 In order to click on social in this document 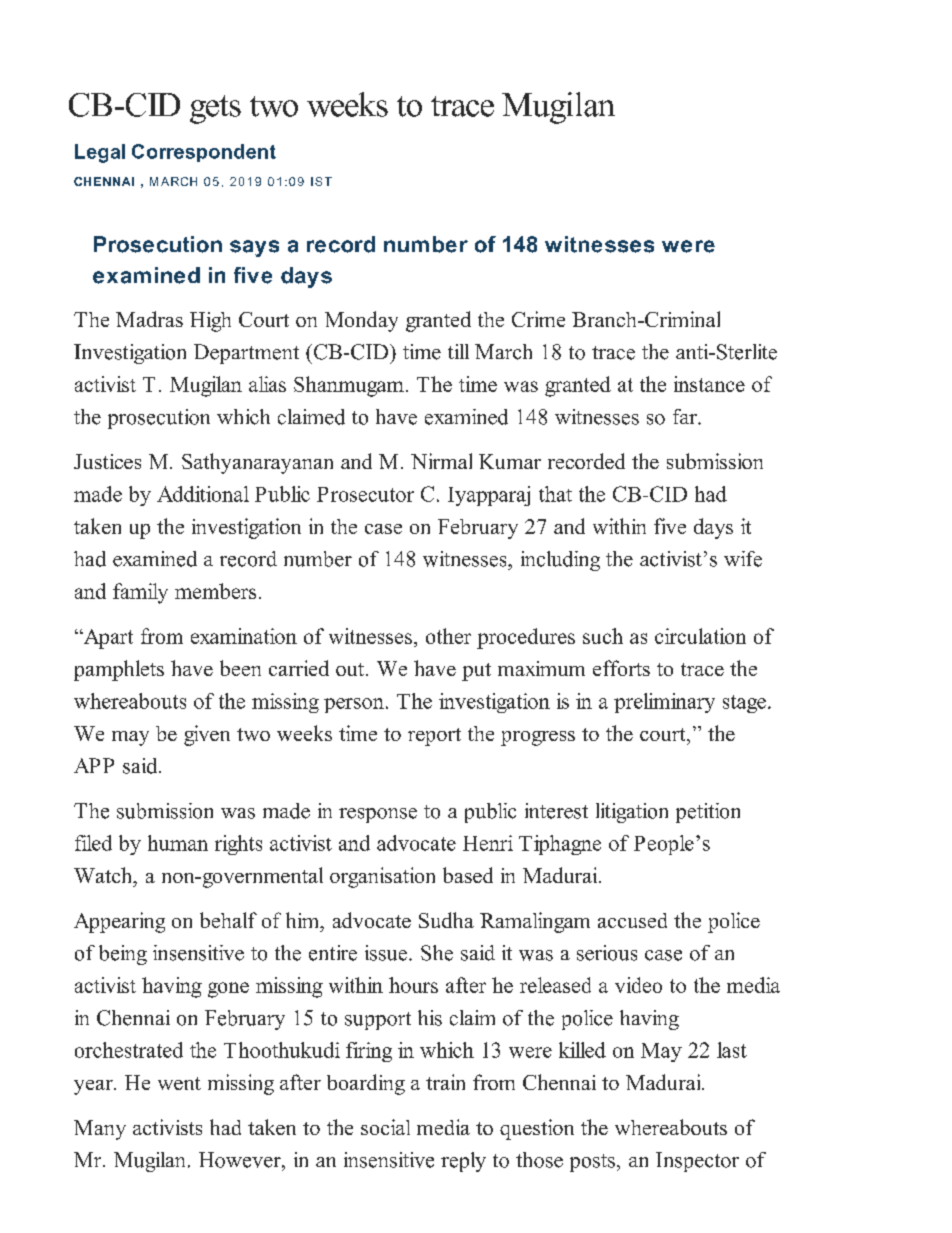, I will do `click(385, 1127)`.
